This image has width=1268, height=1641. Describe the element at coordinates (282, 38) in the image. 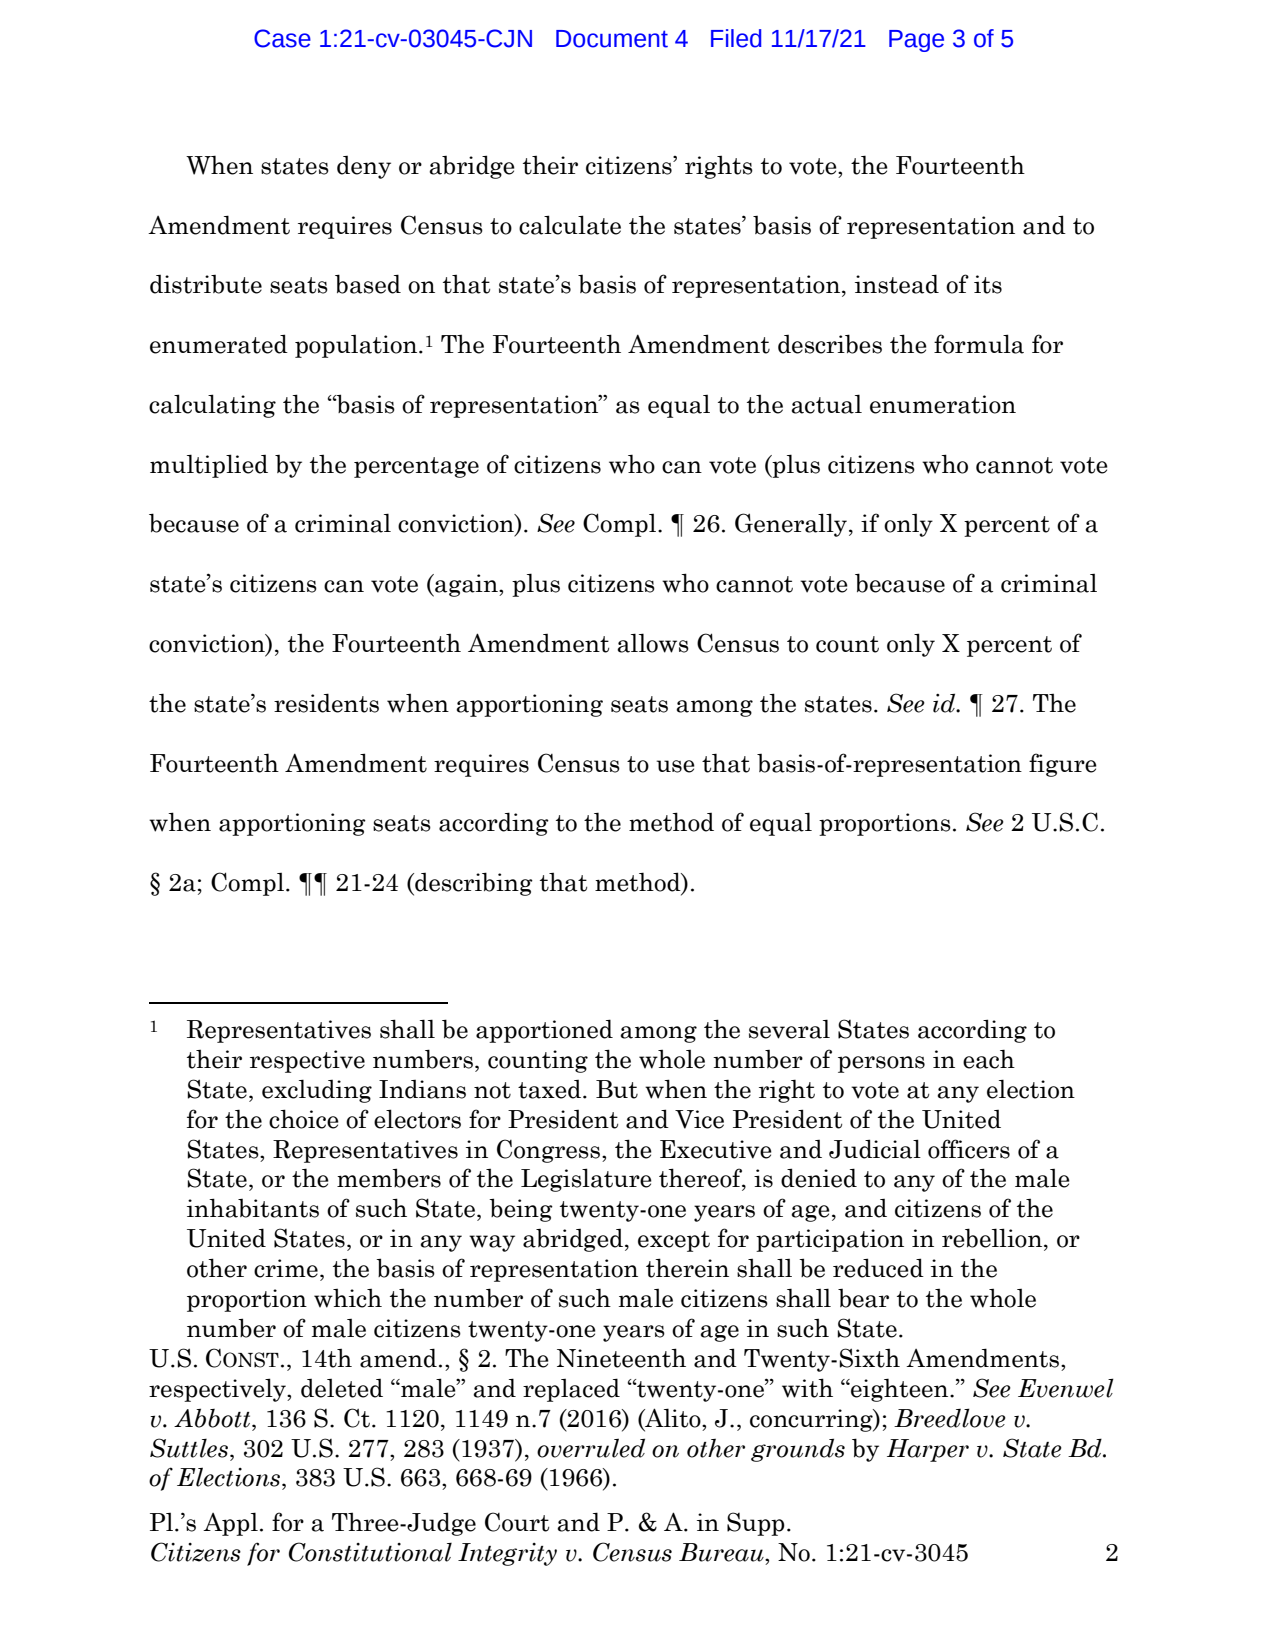

I see `Case` at that location.
